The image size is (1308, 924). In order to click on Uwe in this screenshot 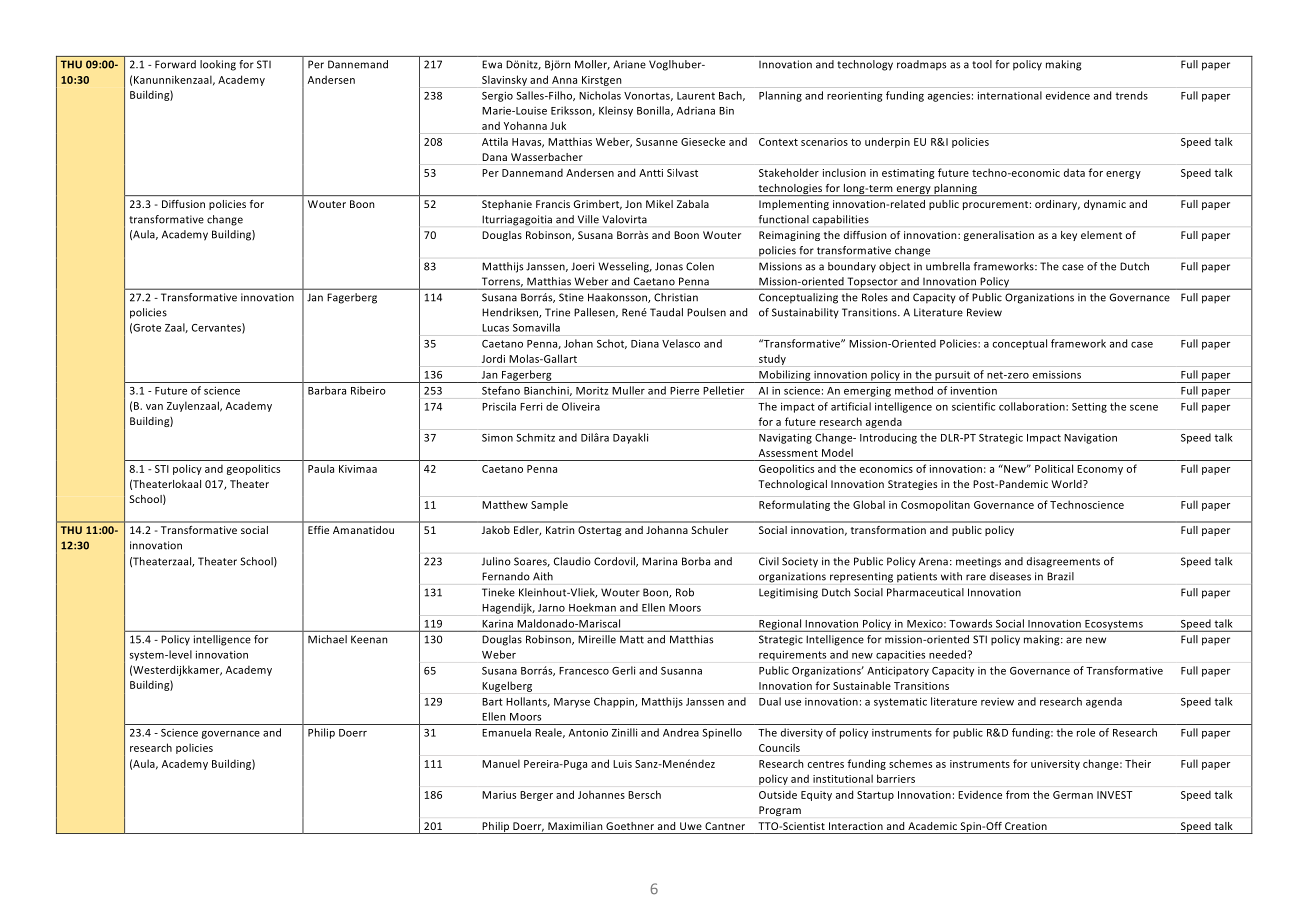, I will do `click(691, 826)`.
